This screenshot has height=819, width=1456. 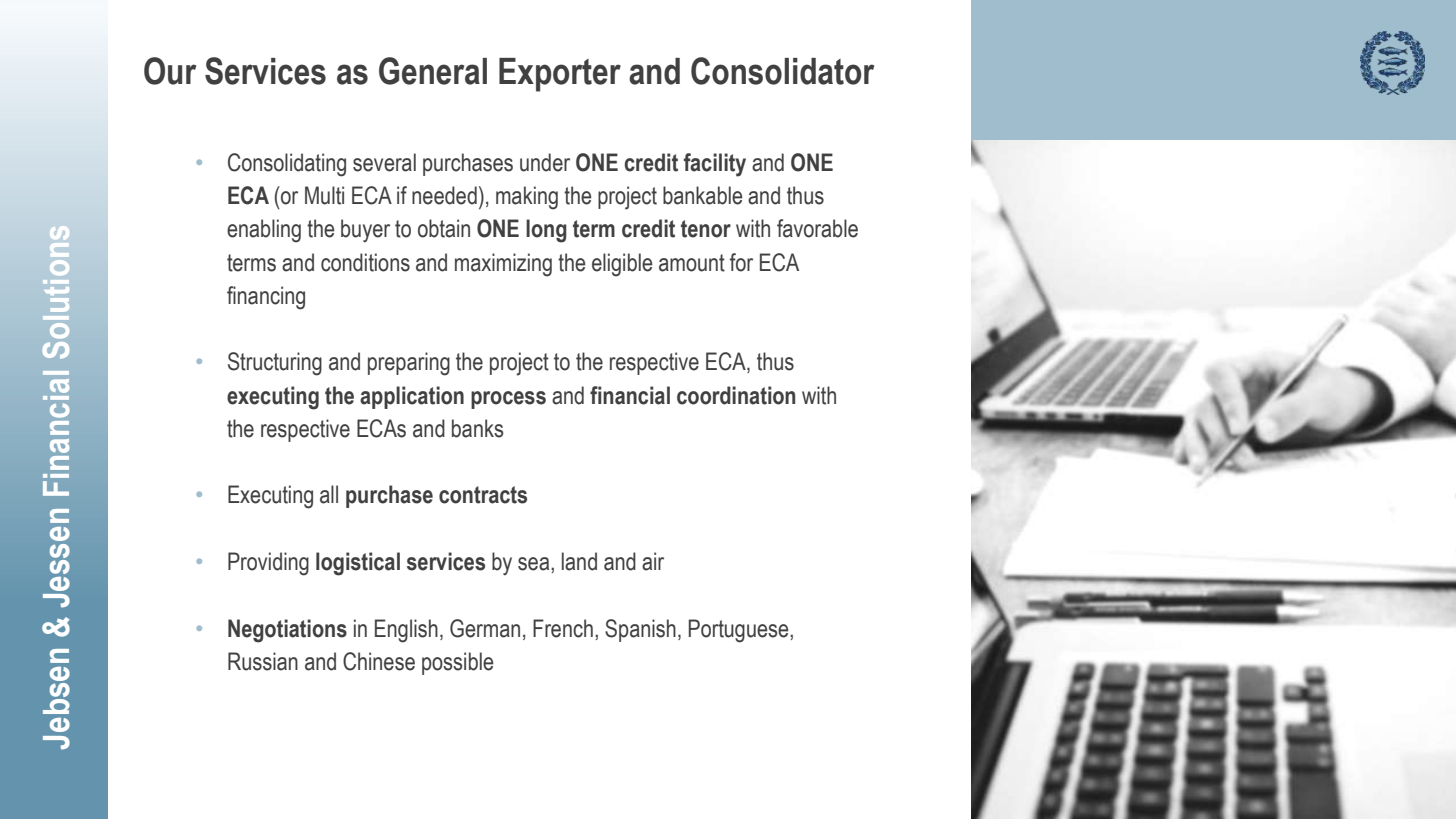 I want to click on banks, so click(x=477, y=428).
